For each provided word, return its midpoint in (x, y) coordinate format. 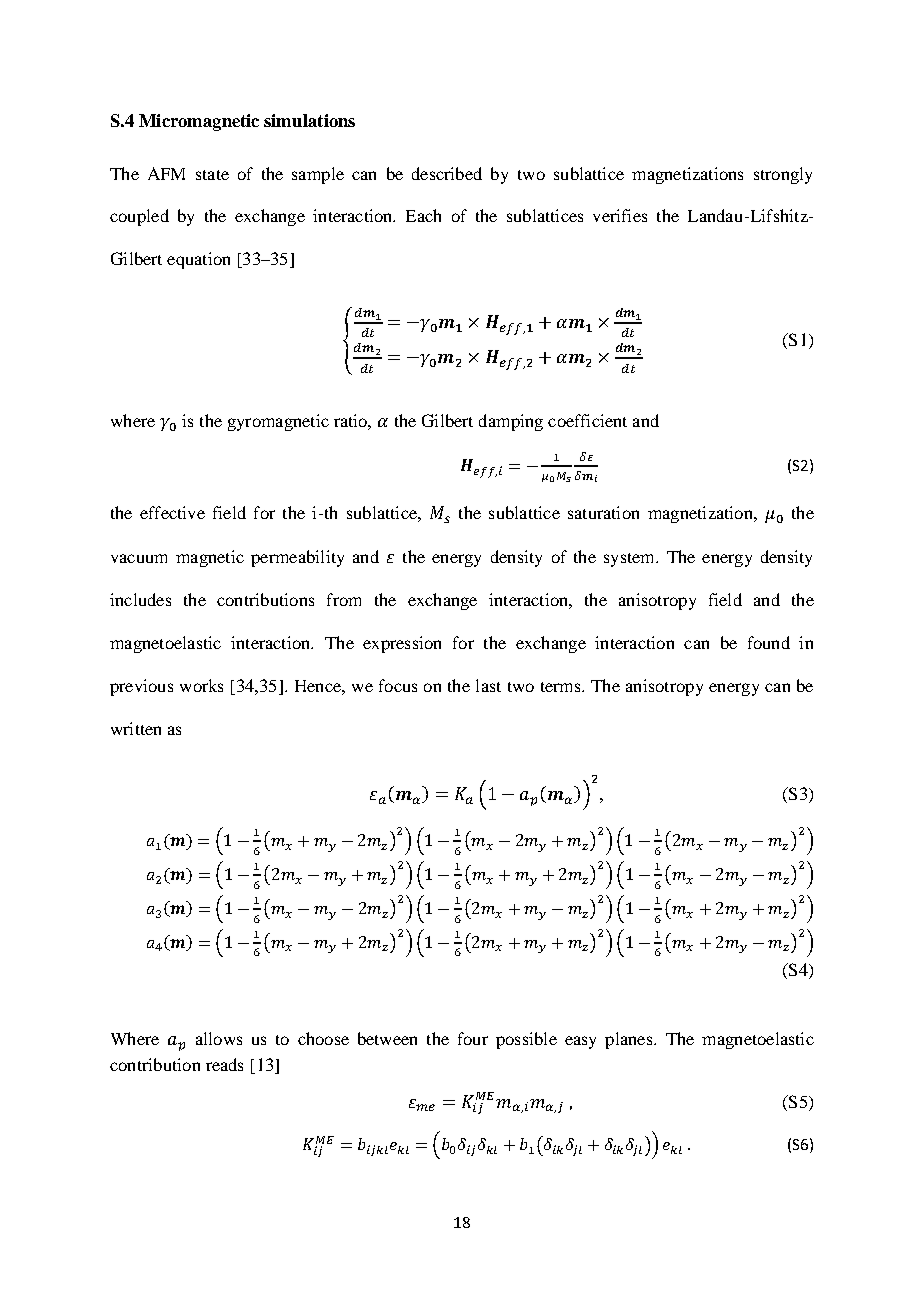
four (473, 1038)
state (212, 175)
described (447, 173)
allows (219, 1038)
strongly (783, 175)
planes (630, 1040)
